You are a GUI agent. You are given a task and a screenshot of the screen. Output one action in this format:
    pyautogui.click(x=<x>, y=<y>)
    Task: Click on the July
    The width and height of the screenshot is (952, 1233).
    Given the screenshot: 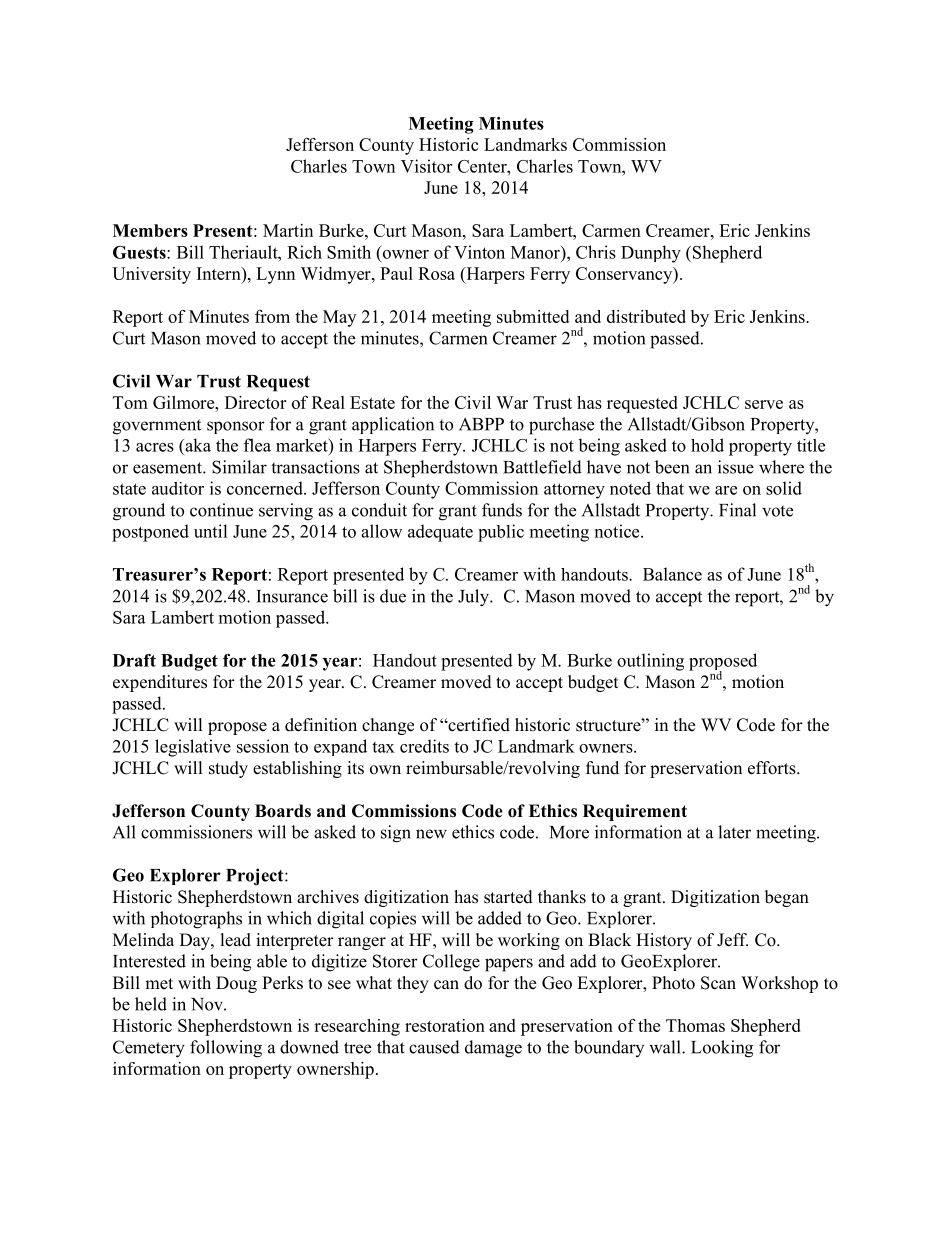 What is the action you would take?
    pyautogui.click(x=474, y=598)
